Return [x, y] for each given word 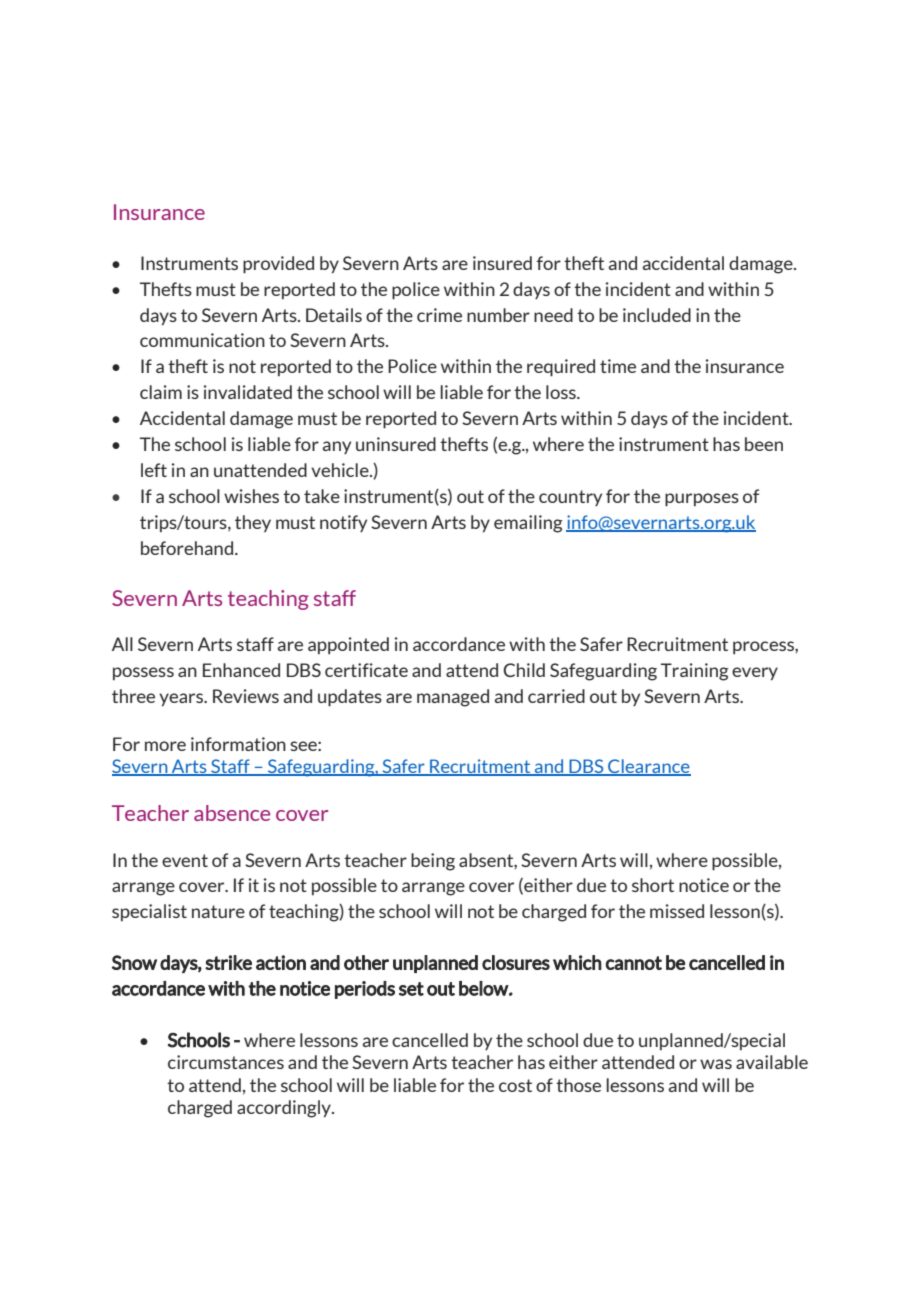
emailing [528, 524]
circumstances [226, 1062]
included [657, 315]
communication [202, 340]
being [433, 862]
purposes [702, 500]
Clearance [648, 767]
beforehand [188, 548]
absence [232, 813]
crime [439, 315]
